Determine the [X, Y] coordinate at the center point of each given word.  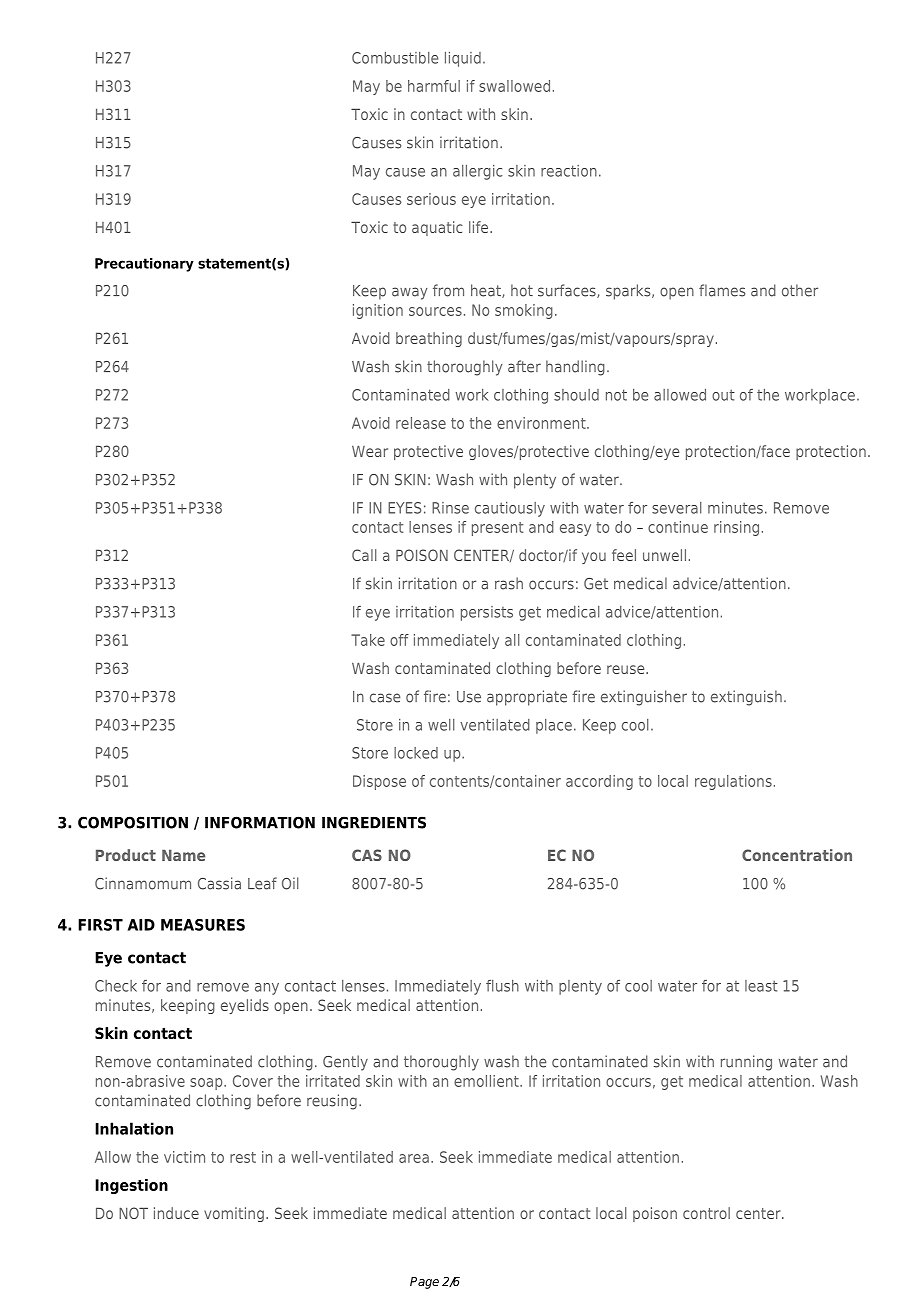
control [706, 1213]
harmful [434, 86]
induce [176, 1213]
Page [424, 1283]
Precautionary [144, 265]
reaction [569, 171]
